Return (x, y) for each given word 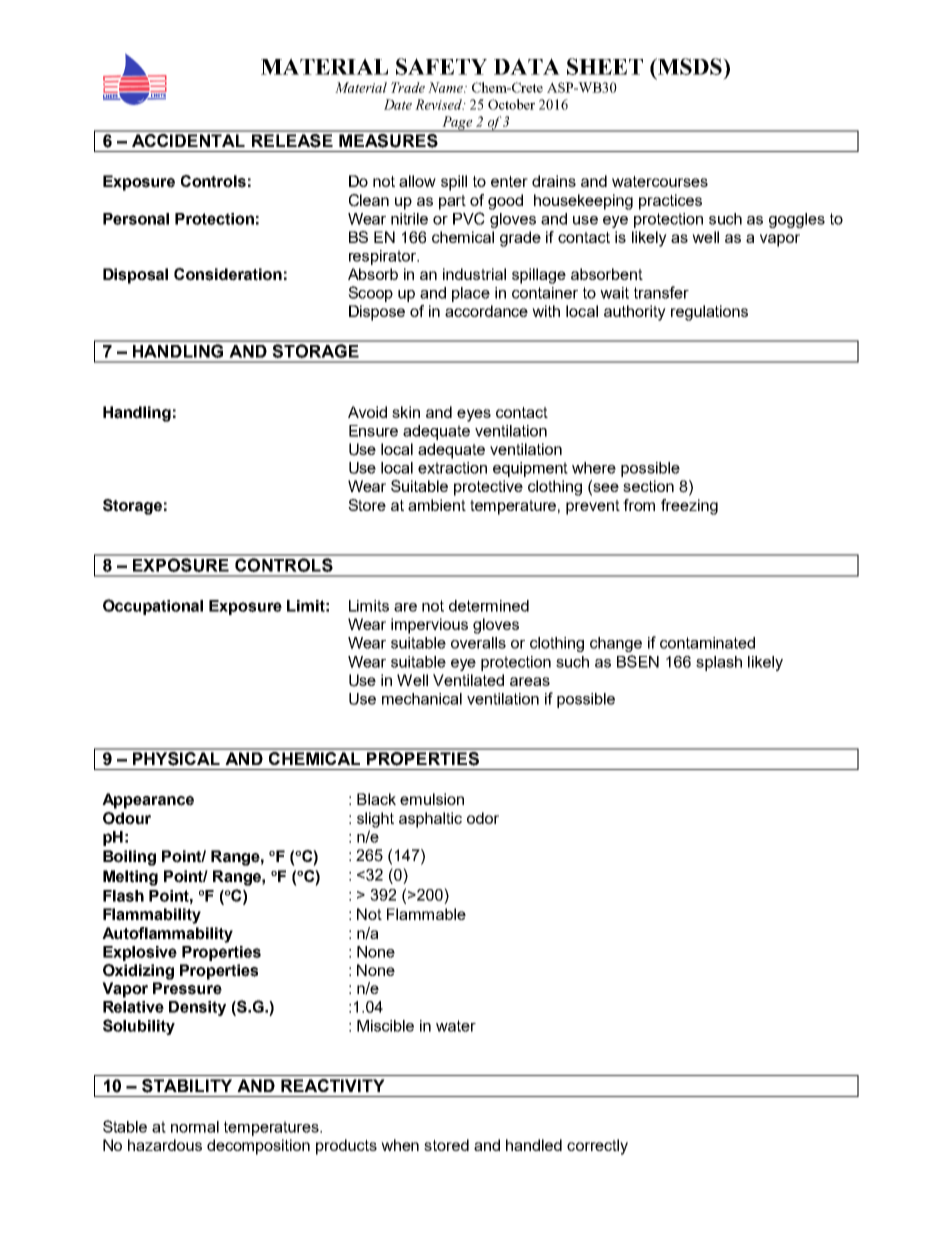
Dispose (377, 313)
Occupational (153, 607)
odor (483, 818)
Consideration (228, 274)
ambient (437, 505)
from (639, 505)
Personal (136, 219)
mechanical (422, 699)
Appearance (148, 801)
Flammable (426, 914)
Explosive (140, 953)
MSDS (690, 66)
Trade (408, 87)
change (616, 644)
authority (635, 313)
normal (195, 1127)
